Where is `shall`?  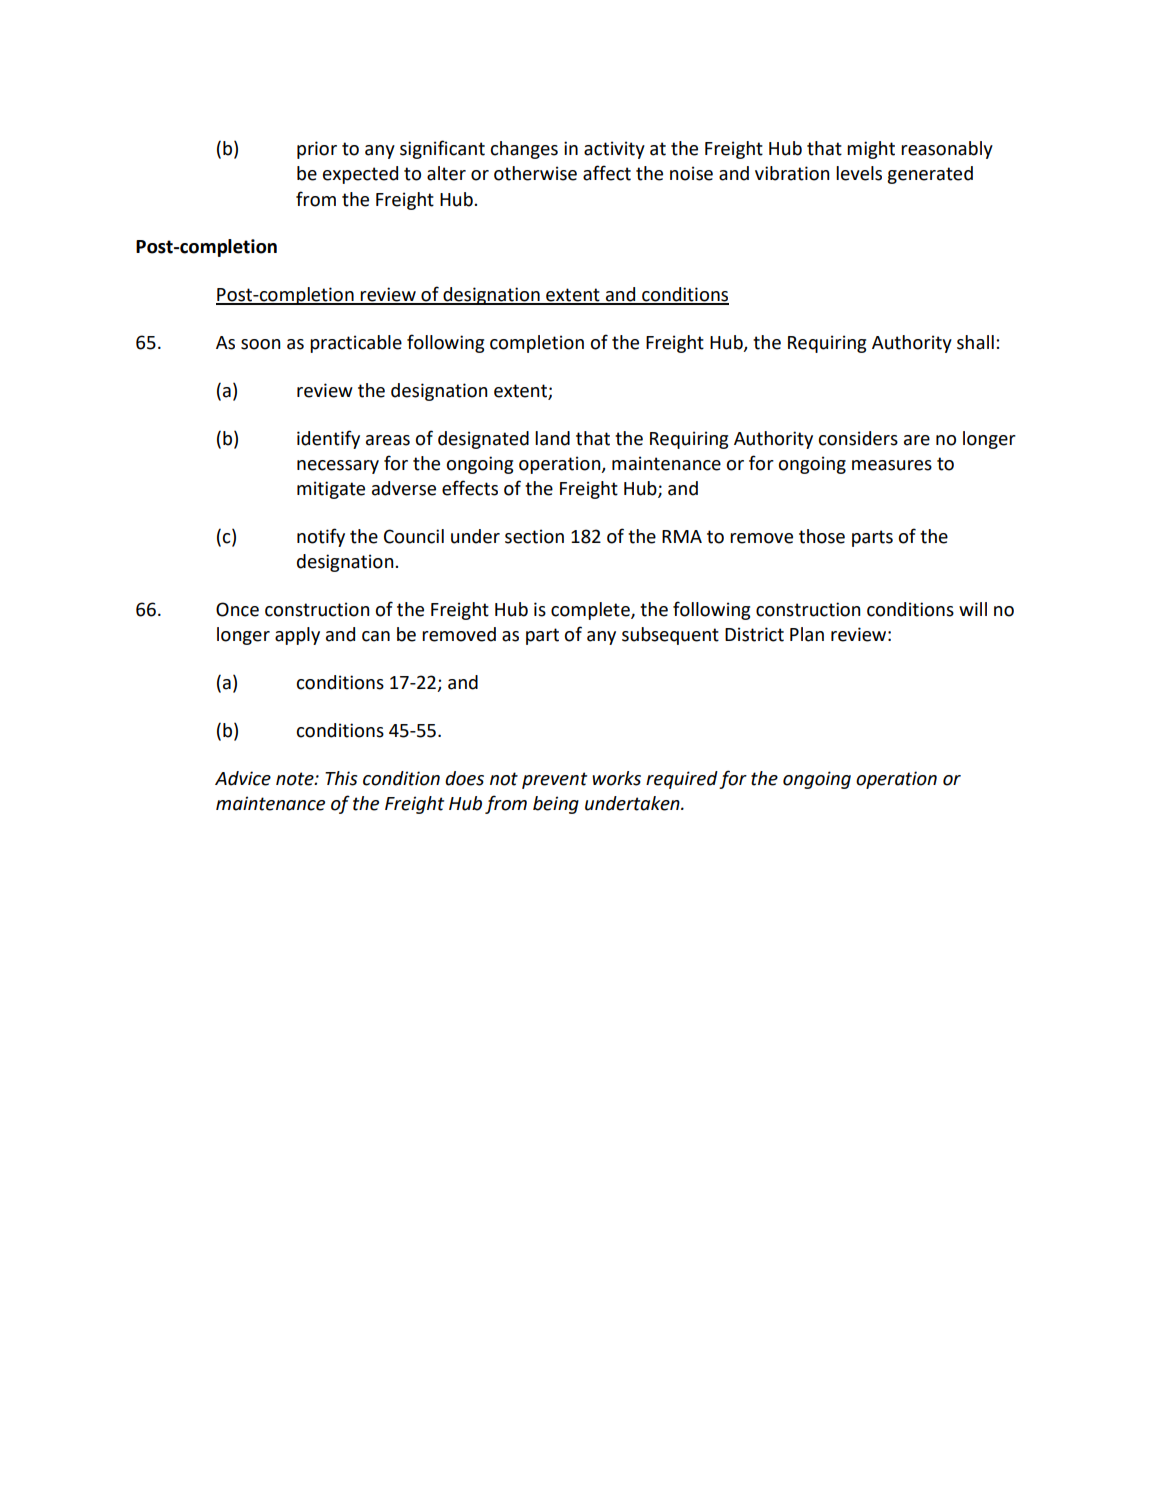 shall is located at coordinates (975, 342).
